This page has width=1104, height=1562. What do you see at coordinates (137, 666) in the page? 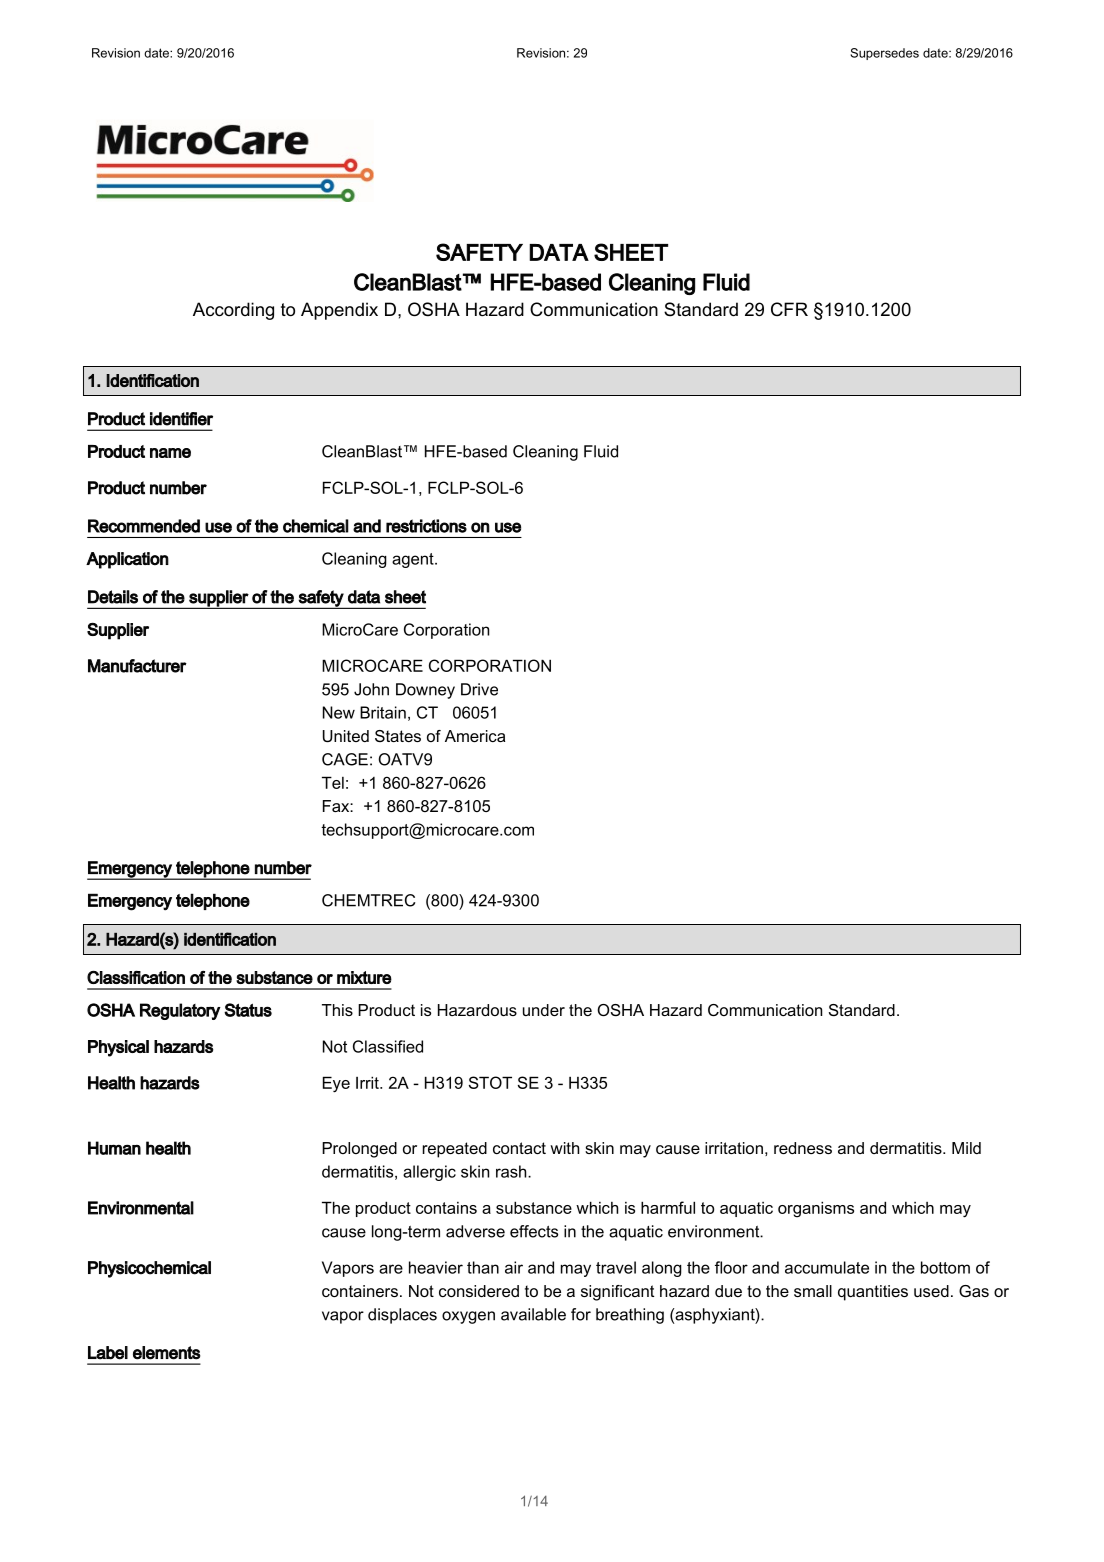
I see `Manufacturer` at bounding box center [137, 666].
